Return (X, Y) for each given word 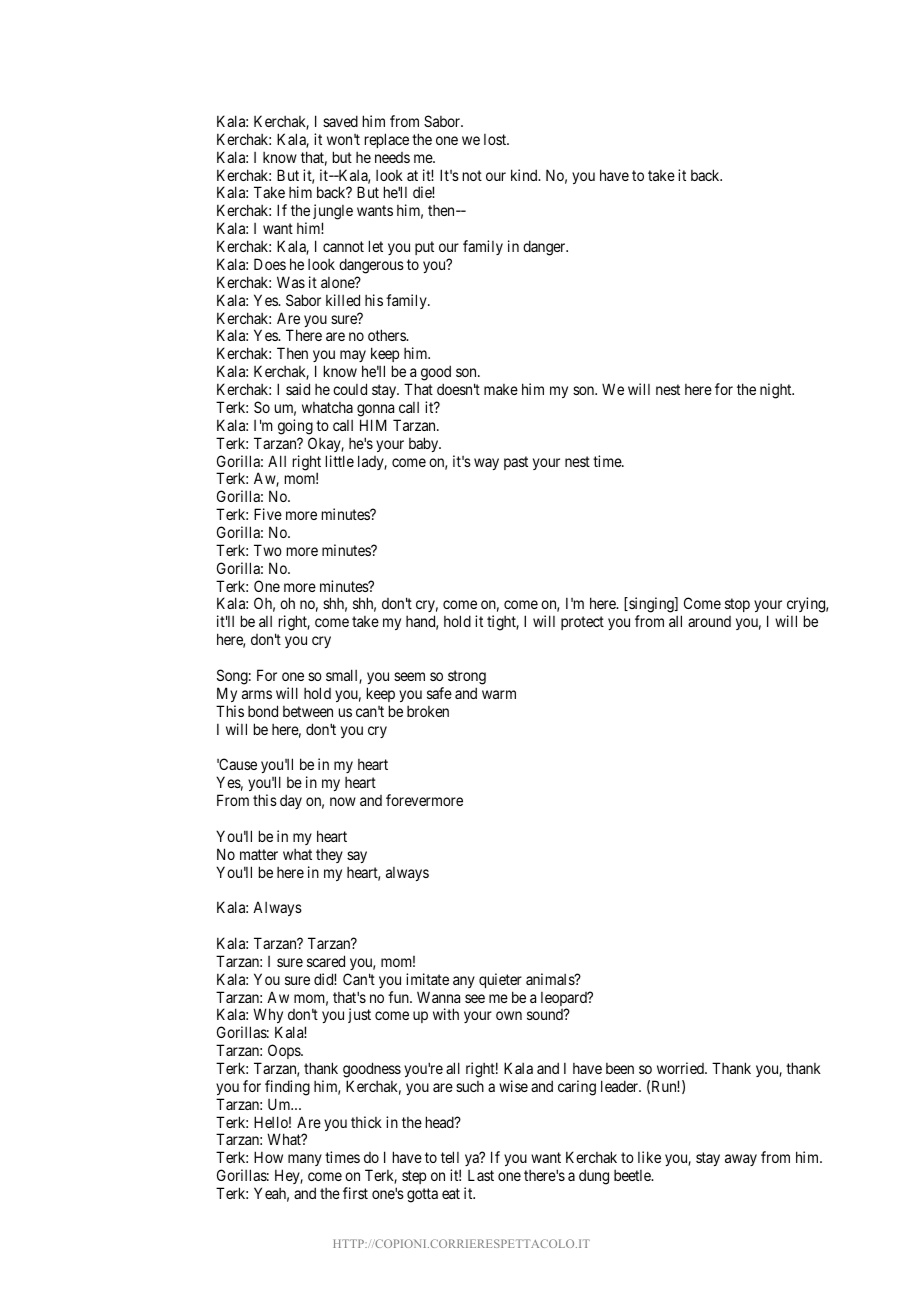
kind (525, 175)
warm (499, 694)
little (340, 461)
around (709, 621)
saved (340, 121)
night (777, 391)
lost (496, 139)
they (329, 856)
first (355, 1193)
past (516, 463)
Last (481, 1175)
